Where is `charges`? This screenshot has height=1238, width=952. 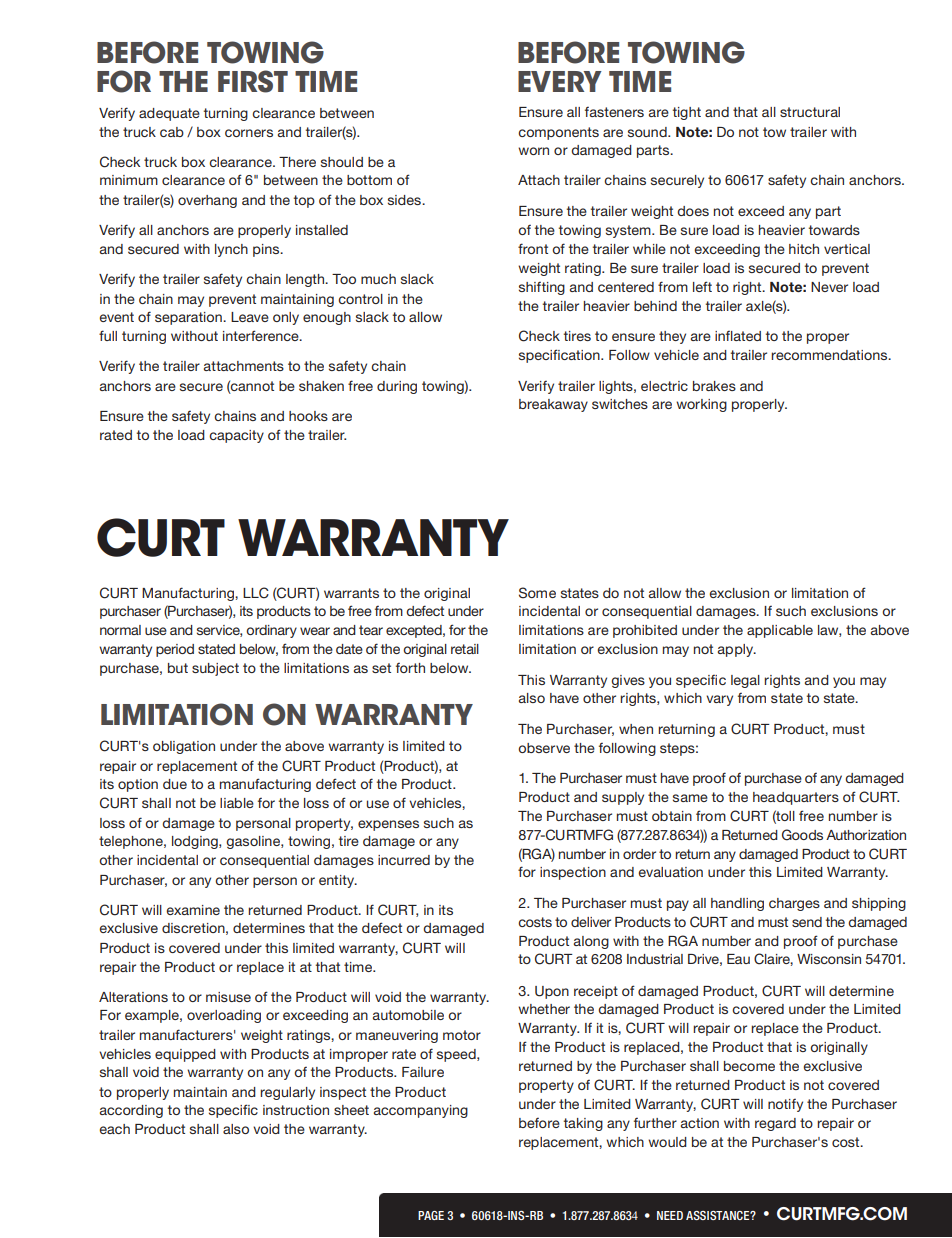 charges is located at coordinates (794, 904).
